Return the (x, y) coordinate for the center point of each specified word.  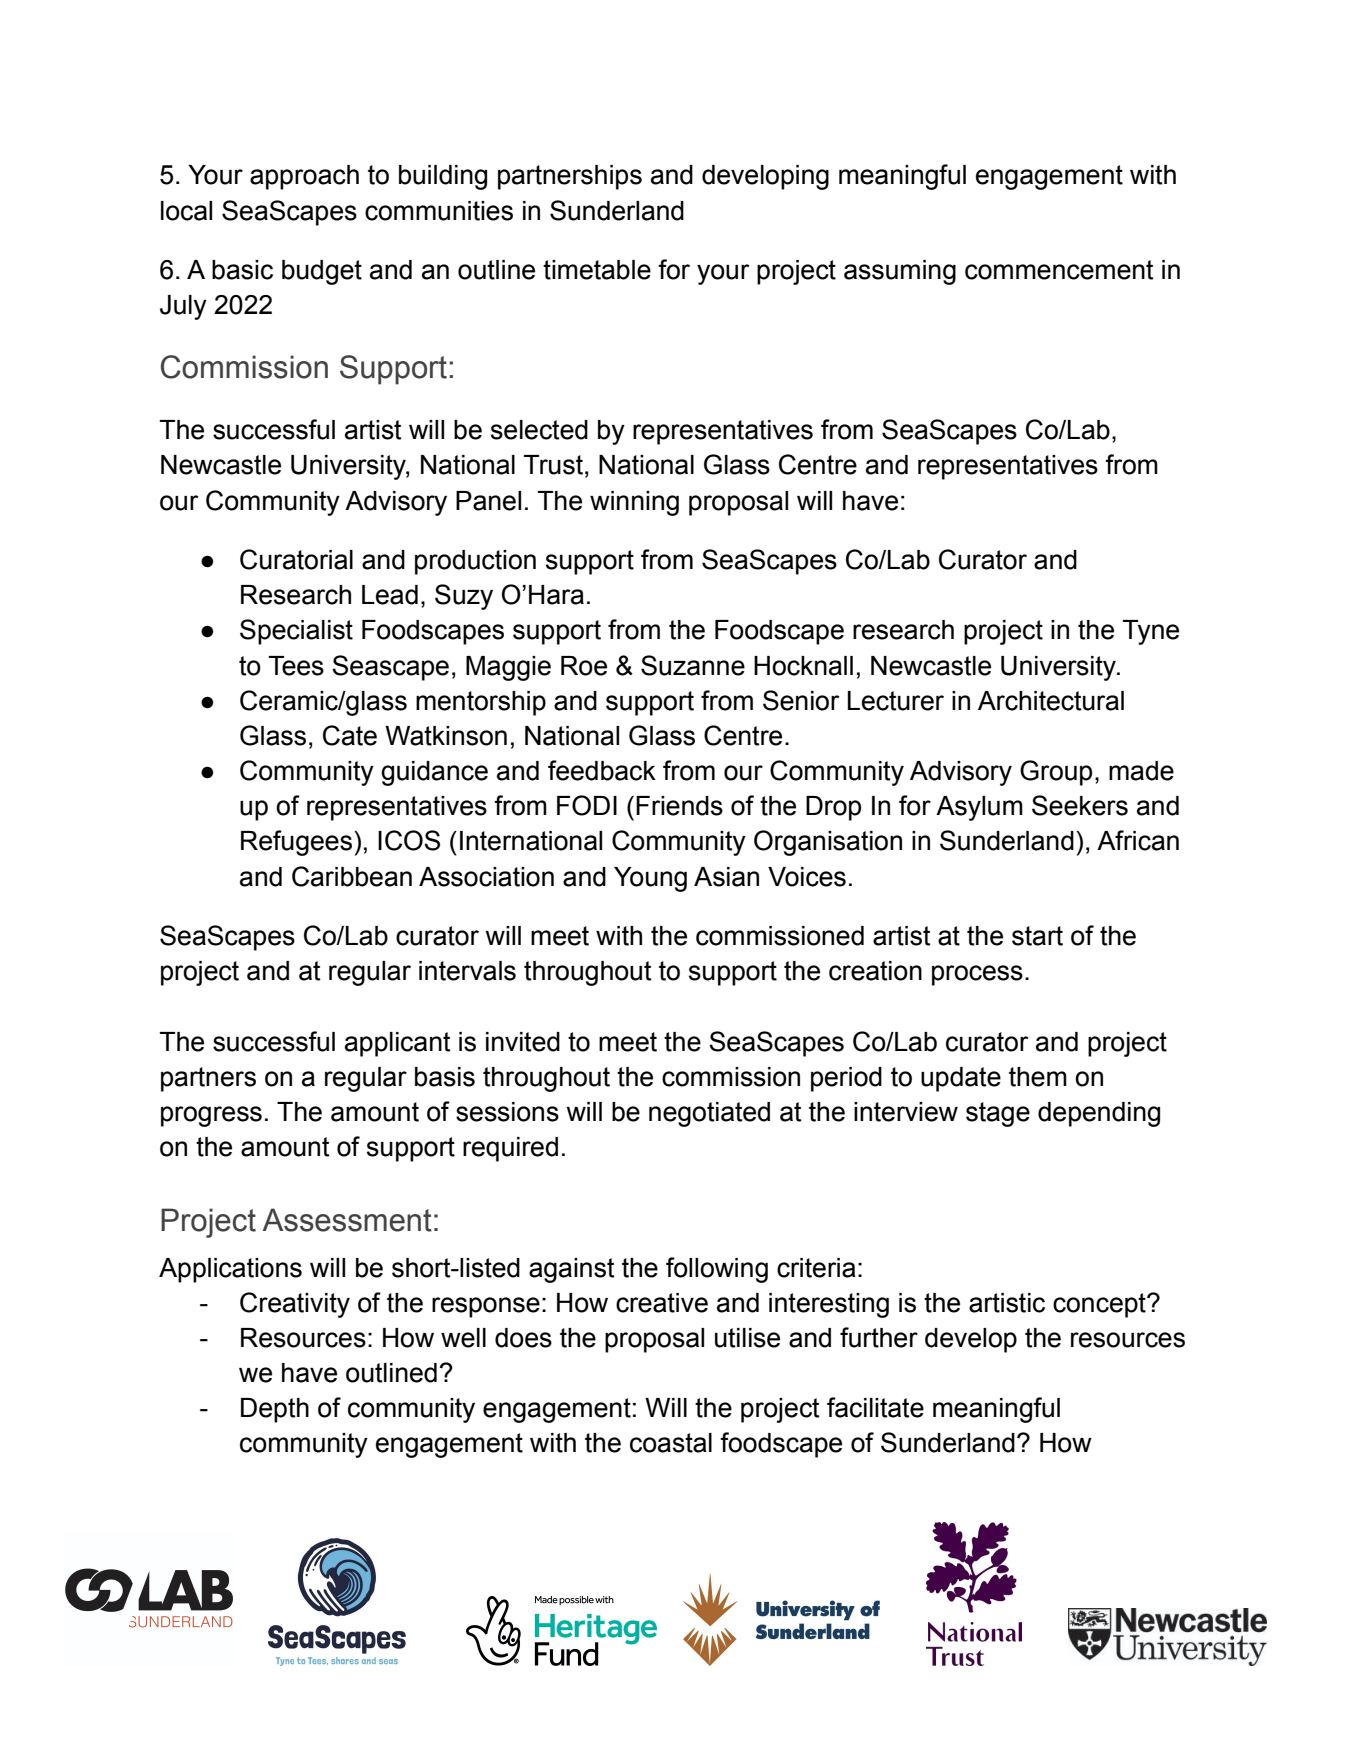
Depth (275, 1410)
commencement (1059, 270)
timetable (597, 270)
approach (304, 177)
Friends (679, 806)
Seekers (1080, 805)
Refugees (296, 843)
